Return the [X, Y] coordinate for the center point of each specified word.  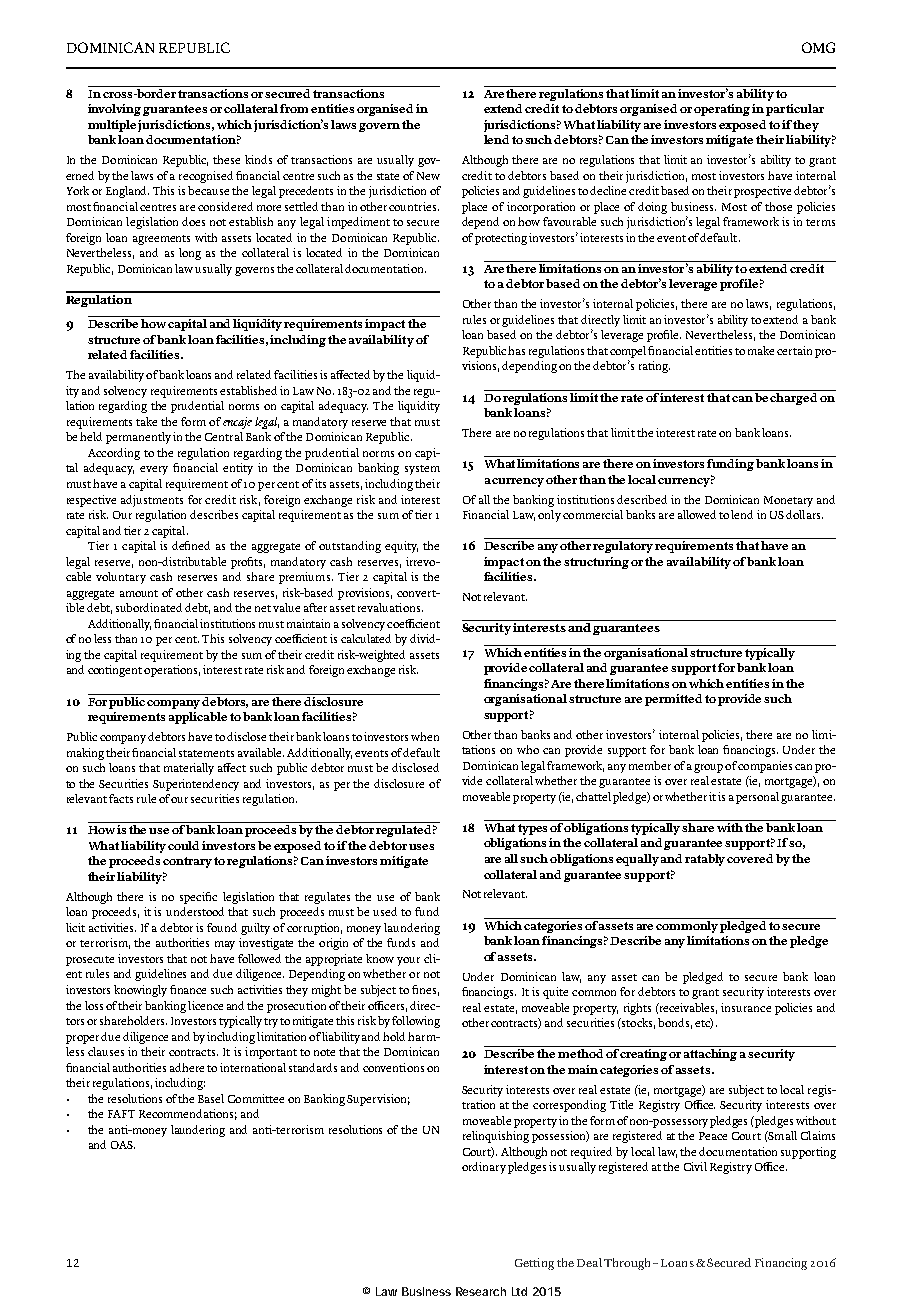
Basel [211, 1098]
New [428, 176]
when [425, 736]
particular [795, 110]
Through [627, 1264]
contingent [115, 671]
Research [481, 1291]
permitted [673, 700]
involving [114, 110]
